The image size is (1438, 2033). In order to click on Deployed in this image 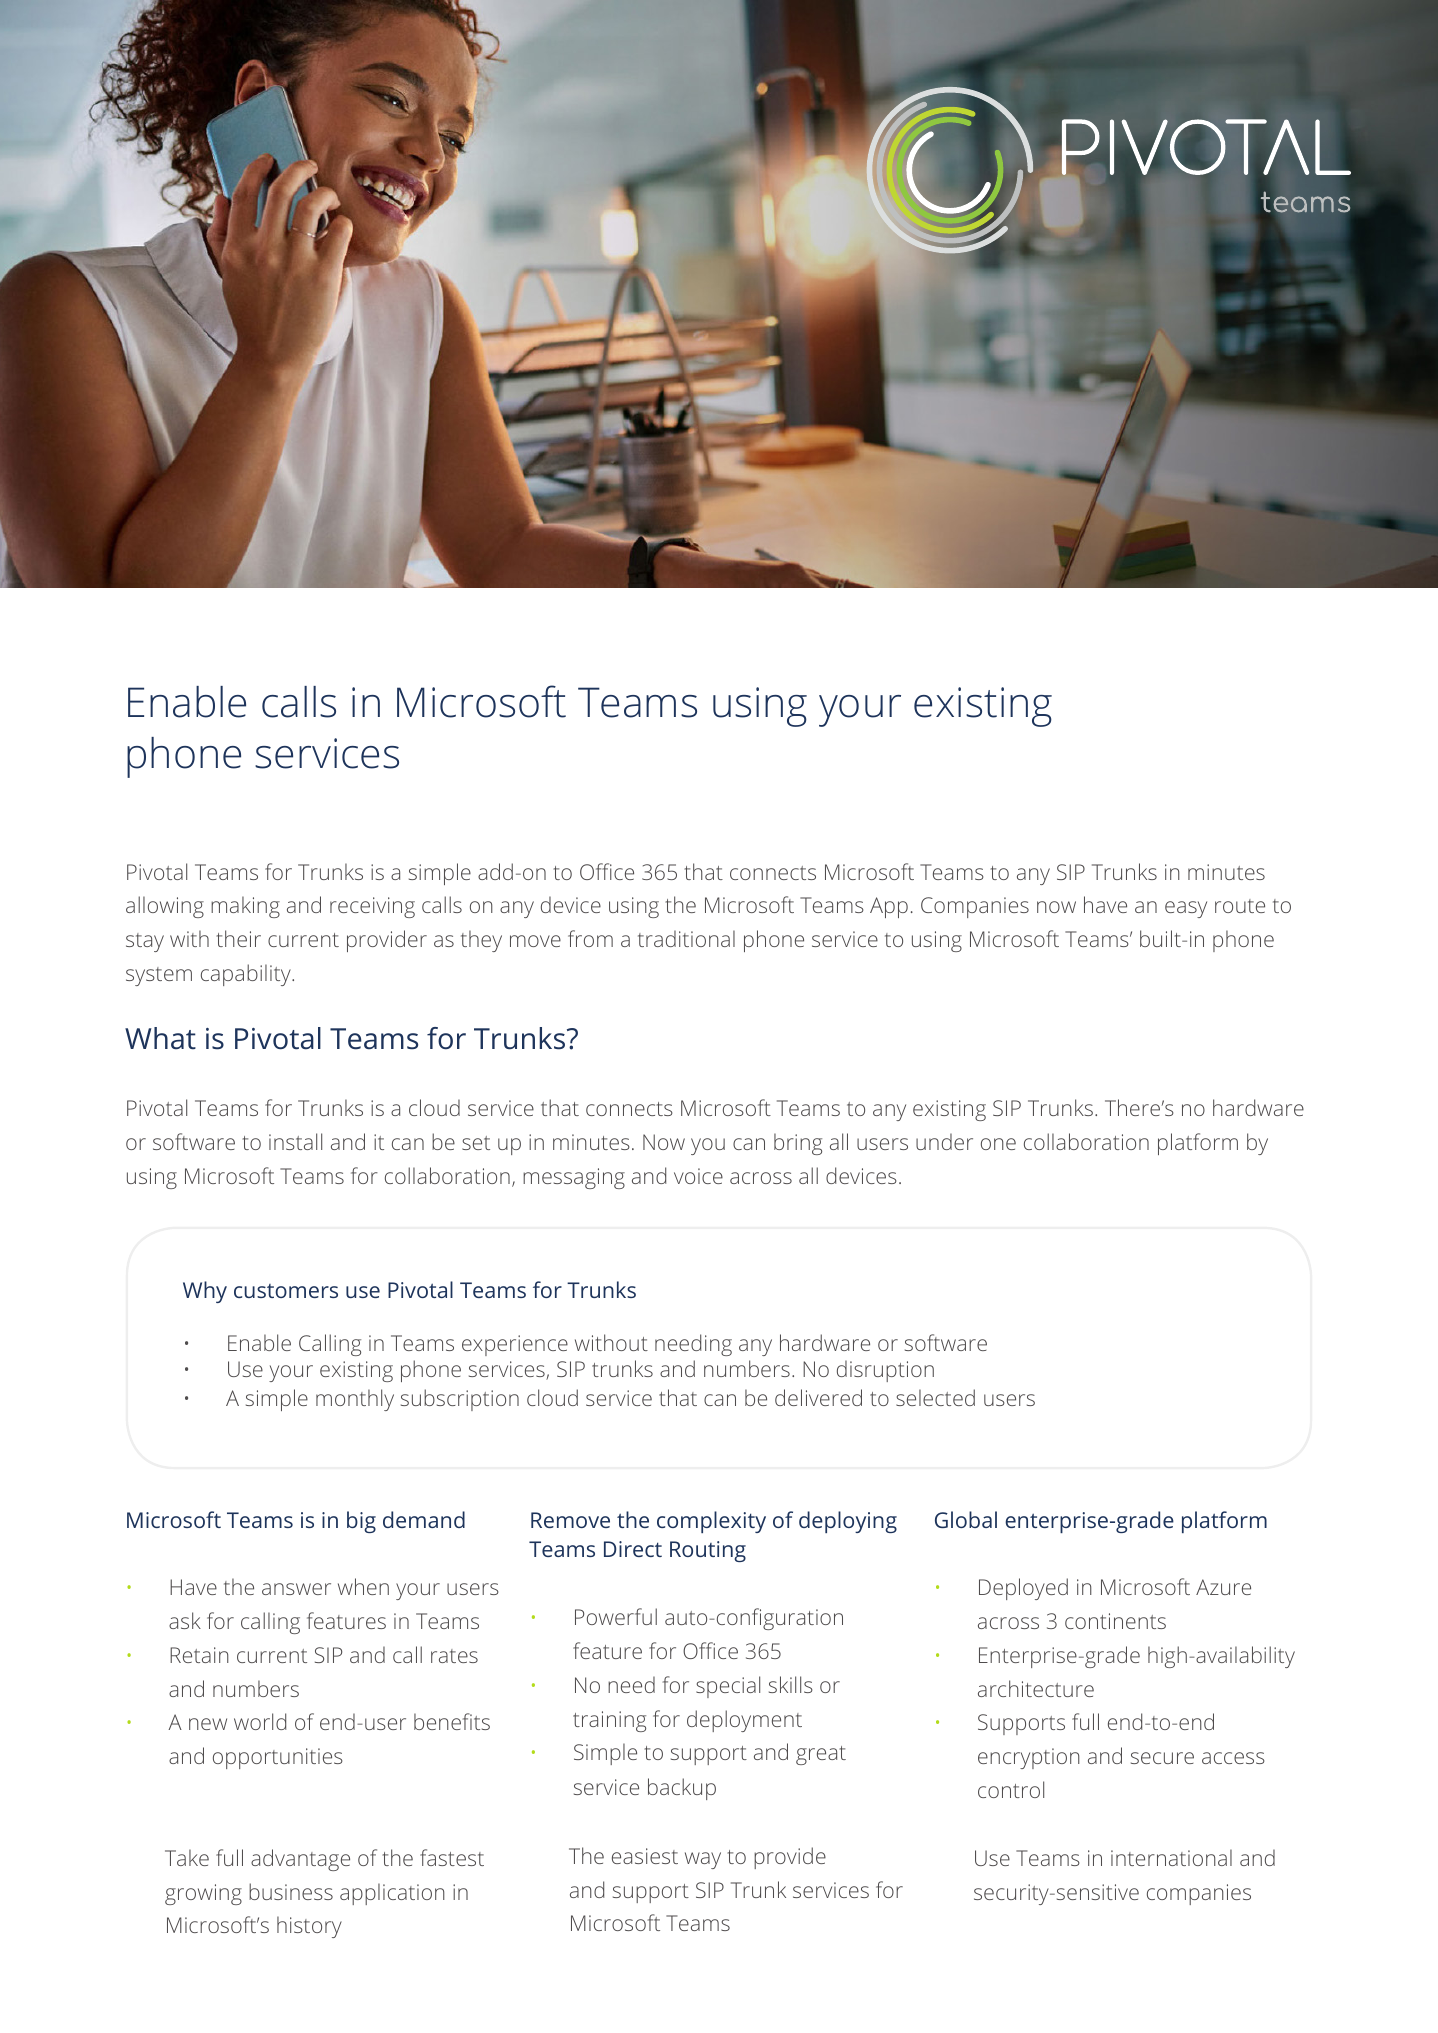, I will do `click(1023, 1589)`.
